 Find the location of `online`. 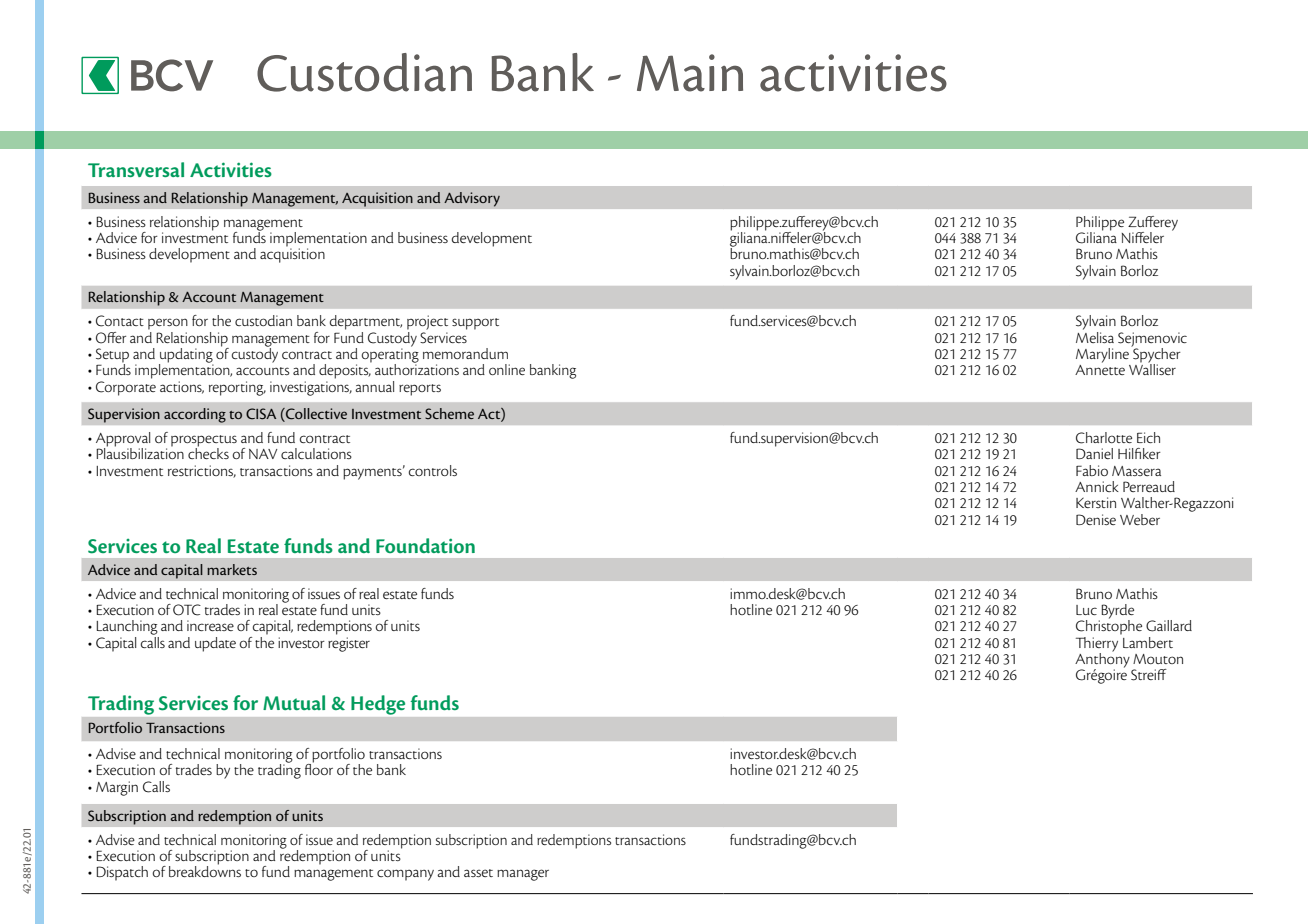

online is located at coordinates (507, 369).
